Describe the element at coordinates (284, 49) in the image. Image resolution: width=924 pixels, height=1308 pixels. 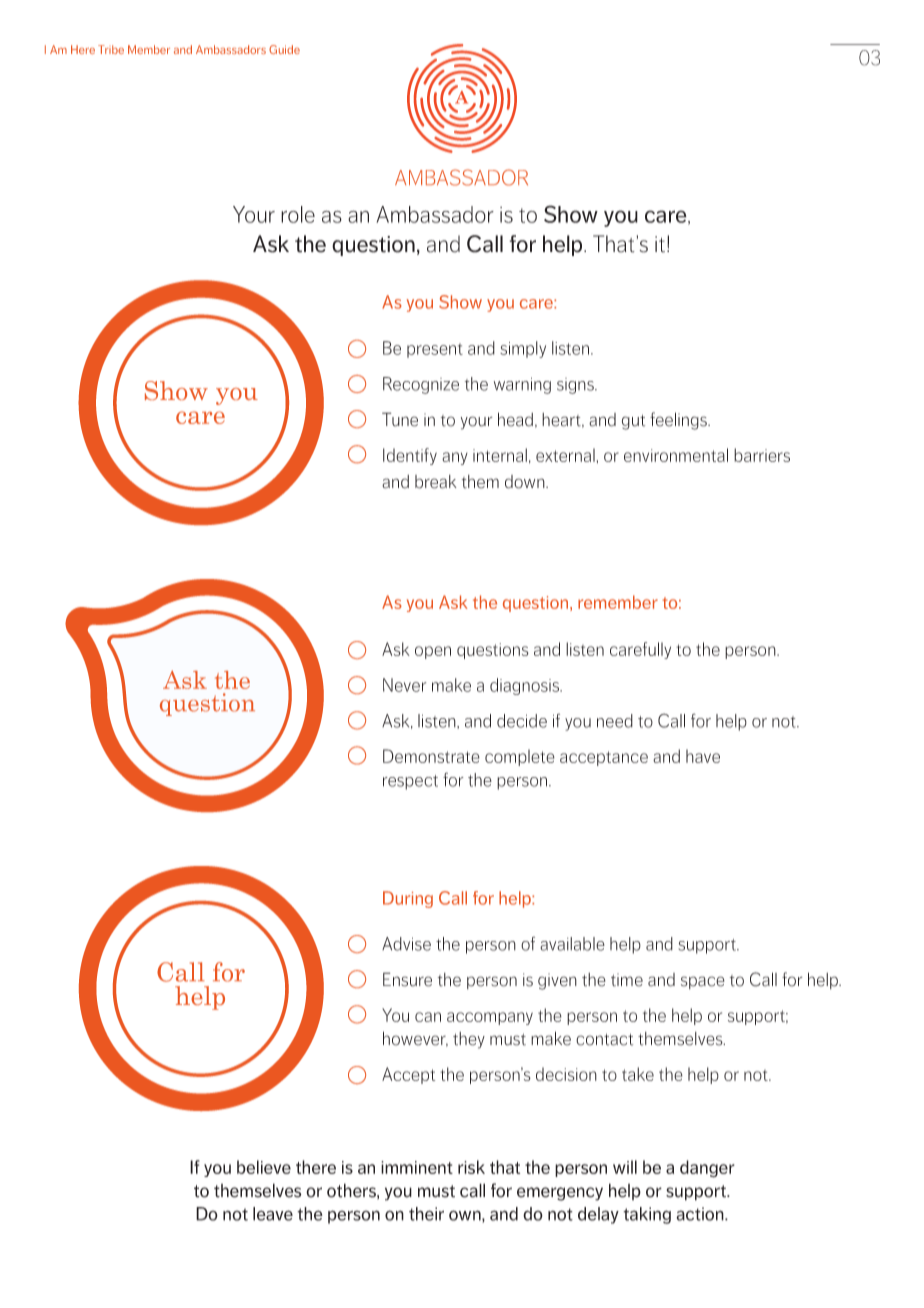
I see `Guide` at that location.
